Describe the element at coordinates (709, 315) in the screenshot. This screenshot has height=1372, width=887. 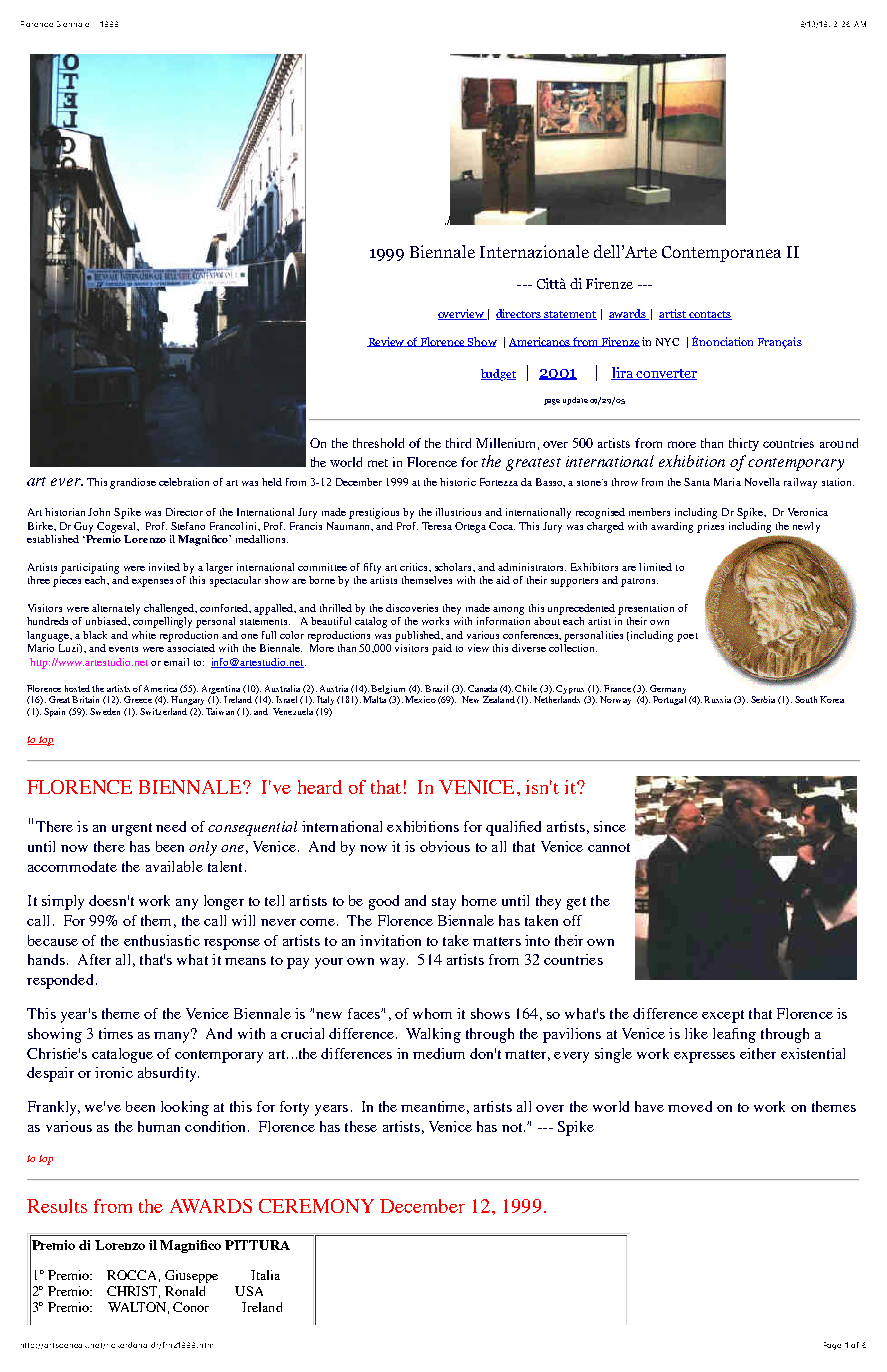
I see `contacts` at that location.
